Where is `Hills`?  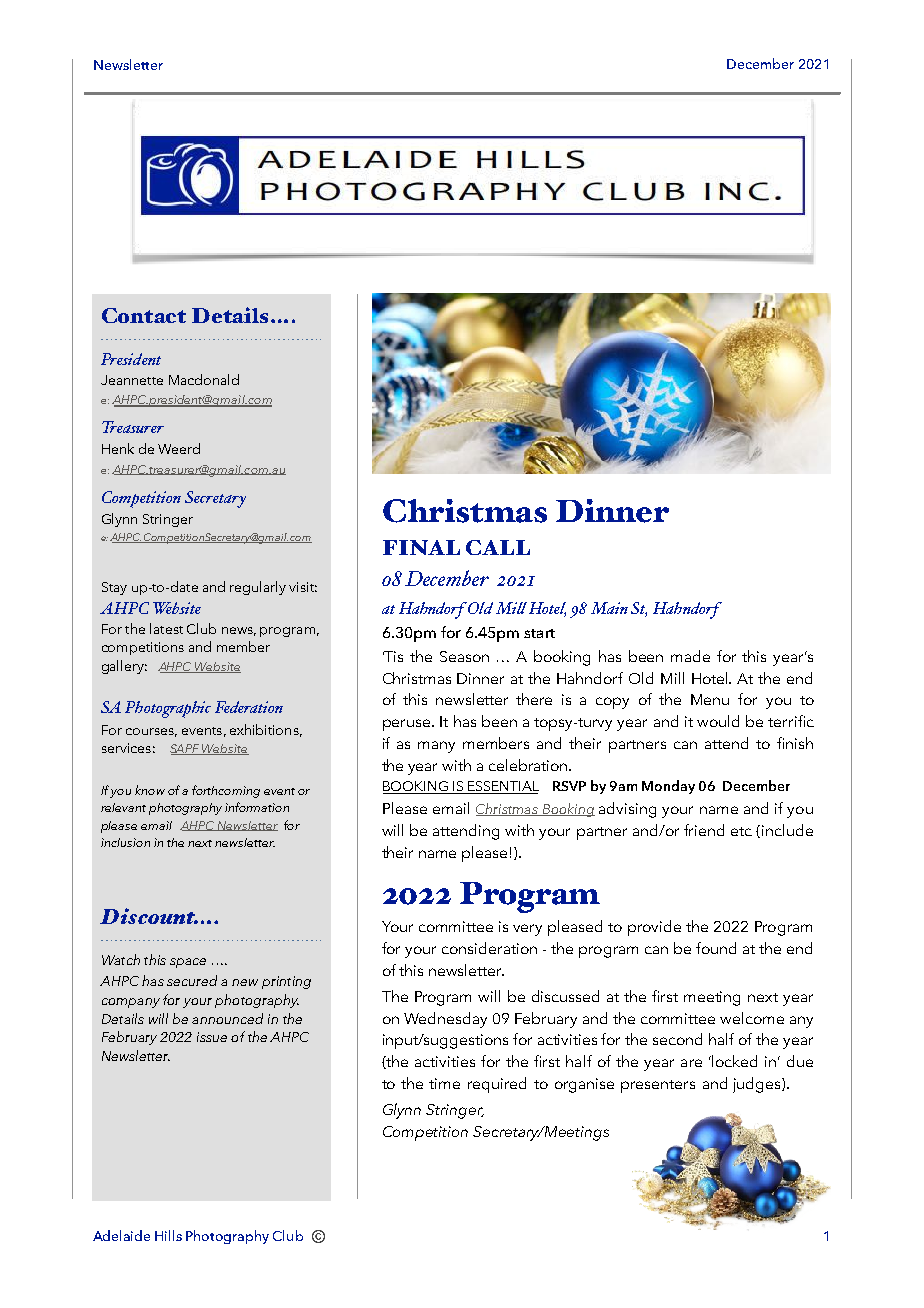
Hills is located at coordinates (168, 1235).
